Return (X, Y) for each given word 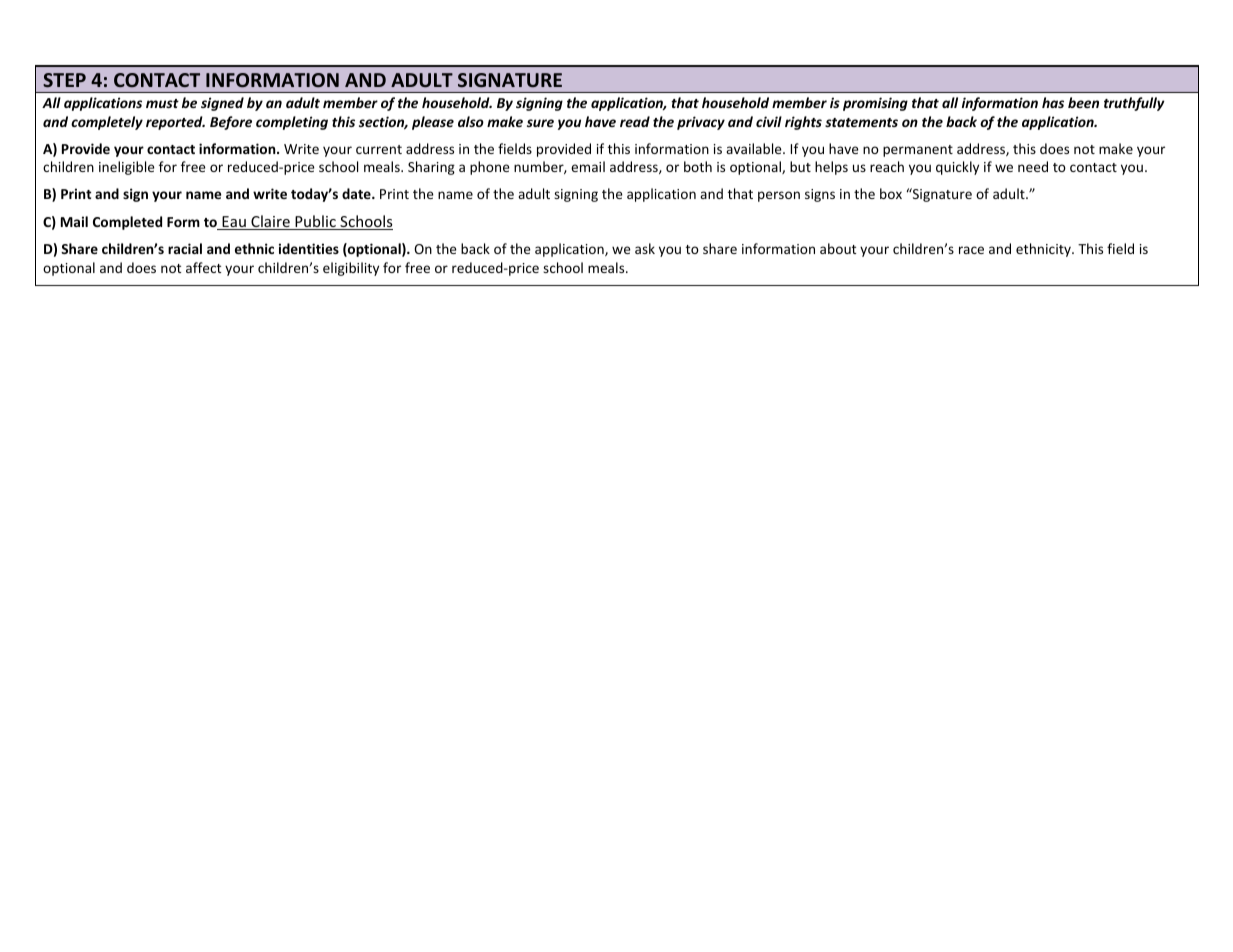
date (357, 193)
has (1053, 102)
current (379, 149)
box (891, 193)
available (755, 148)
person (779, 196)
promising (875, 104)
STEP (64, 80)
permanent (918, 151)
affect (203, 267)
